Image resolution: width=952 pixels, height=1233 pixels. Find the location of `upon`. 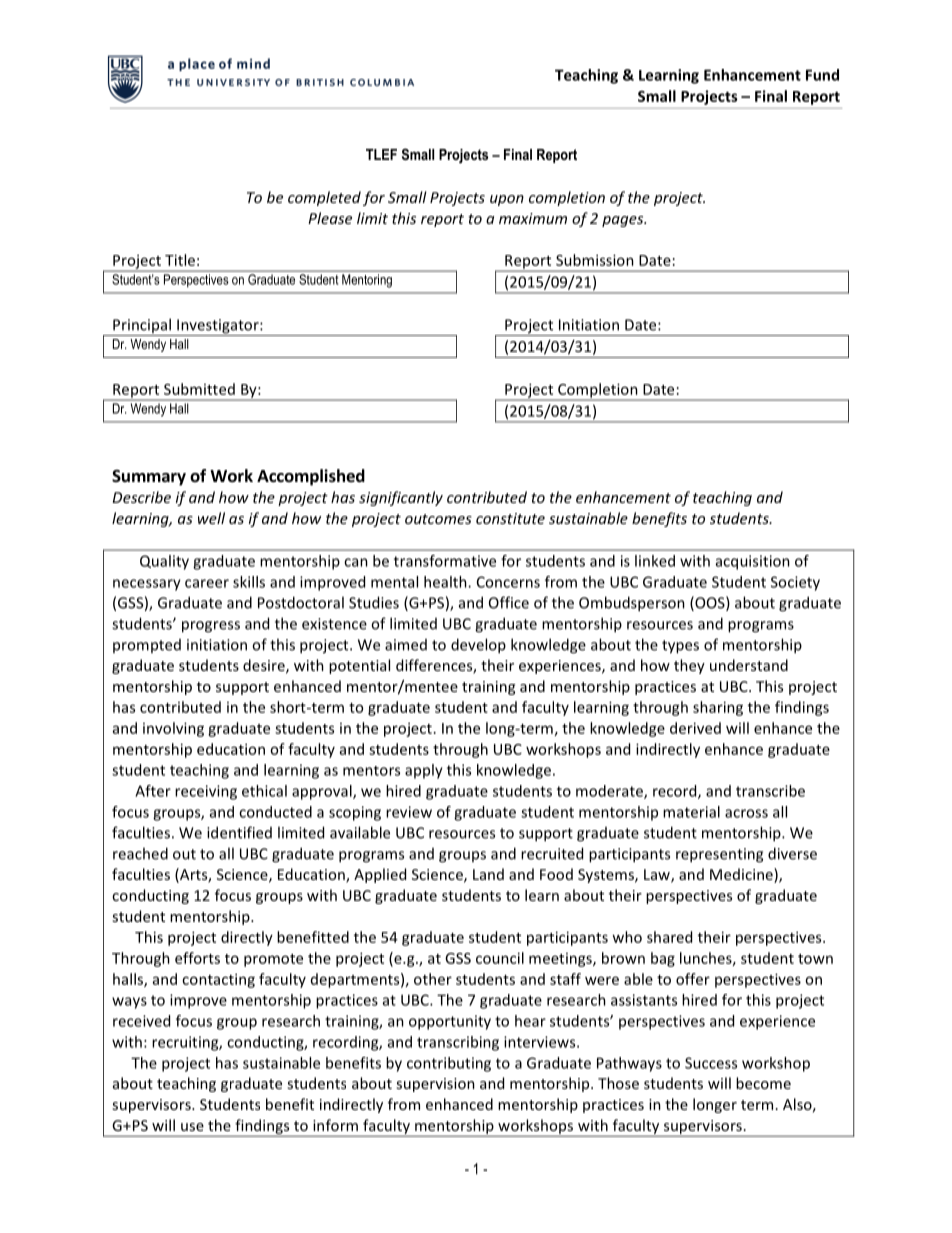

upon is located at coordinates (507, 200).
